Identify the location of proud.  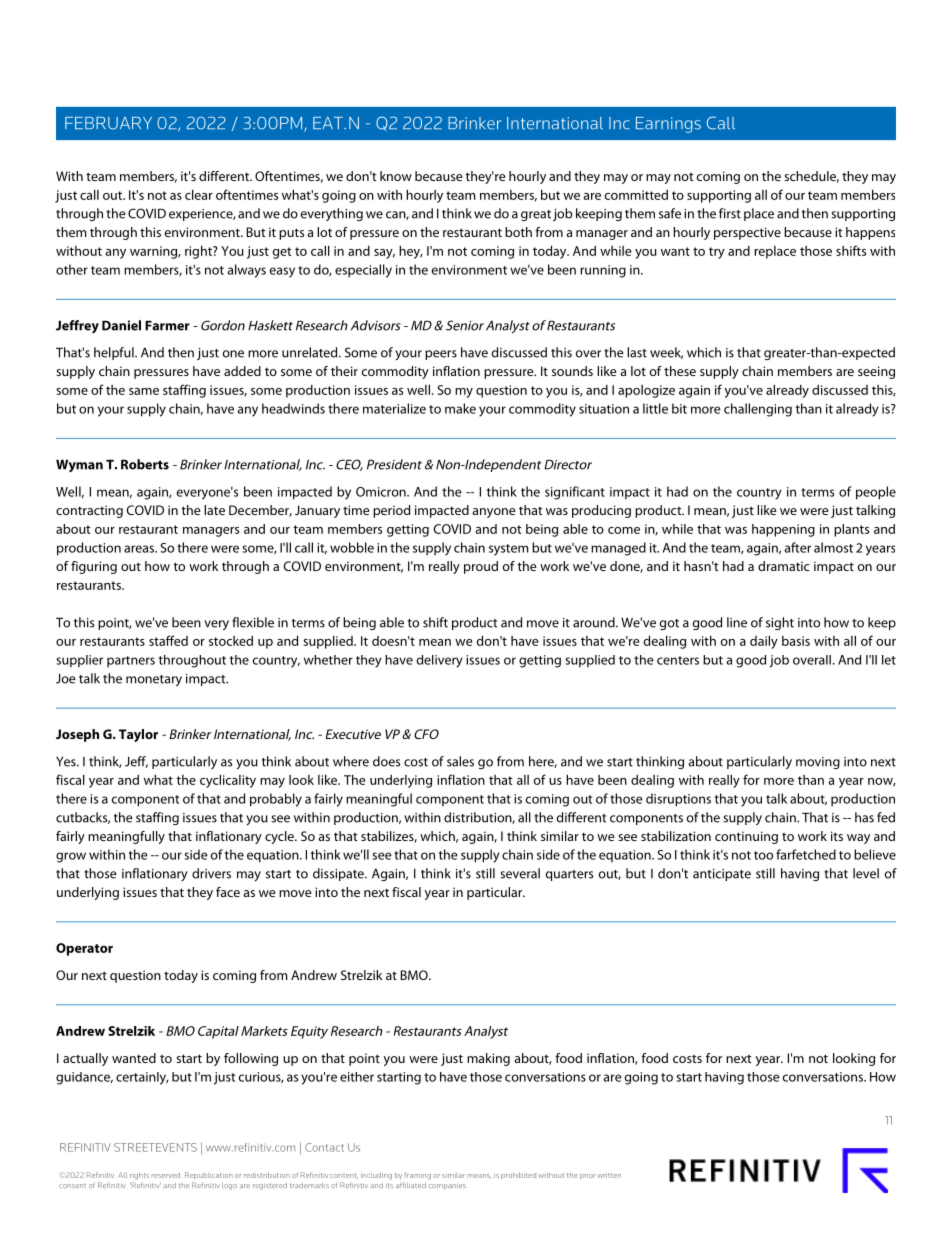
(481, 567).
